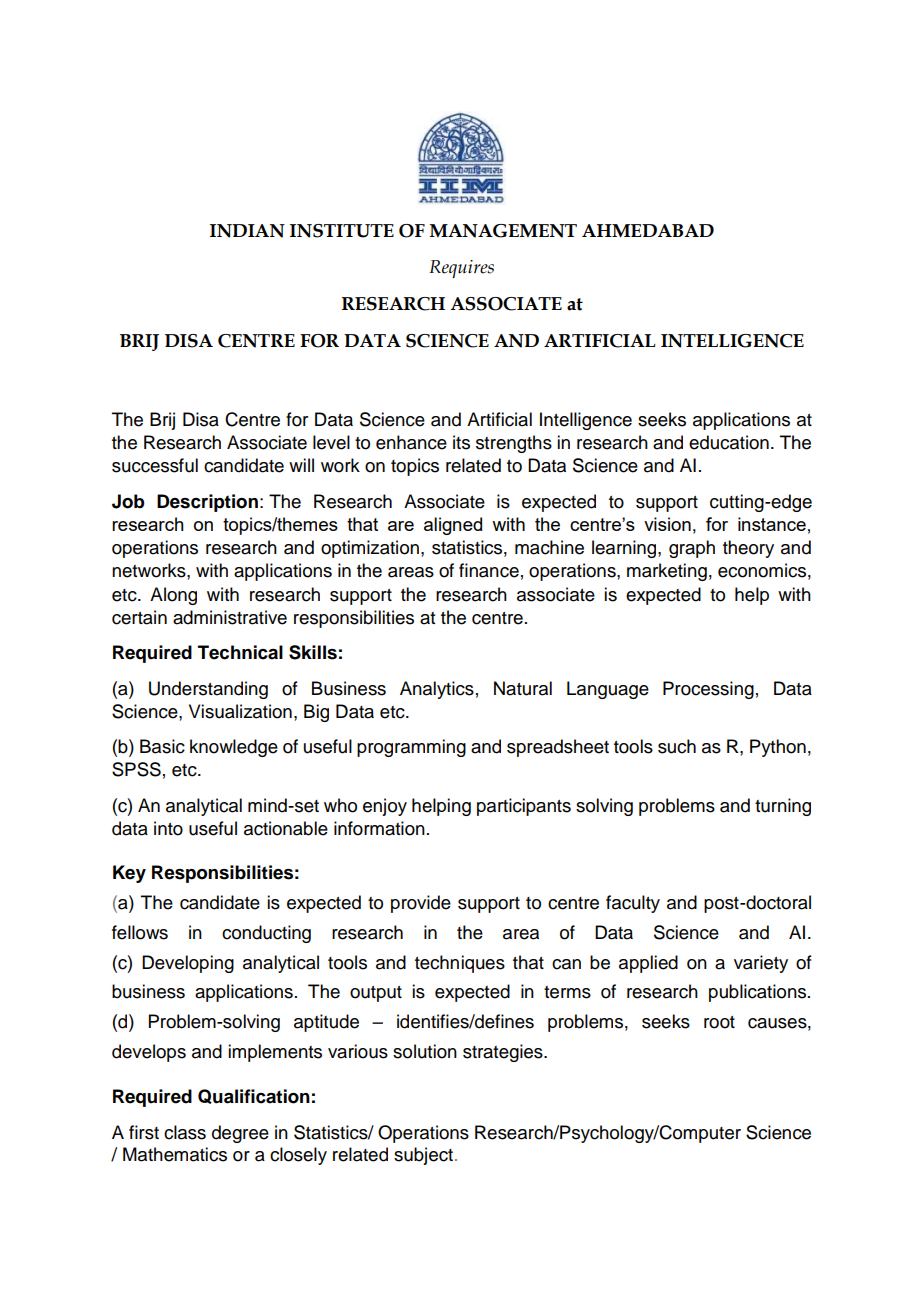 Image resolution: width=924 pixels, height=1308 pixels. Describe the element at coordinates (207, 503) in the screenshot. I see `Description` at that location.
